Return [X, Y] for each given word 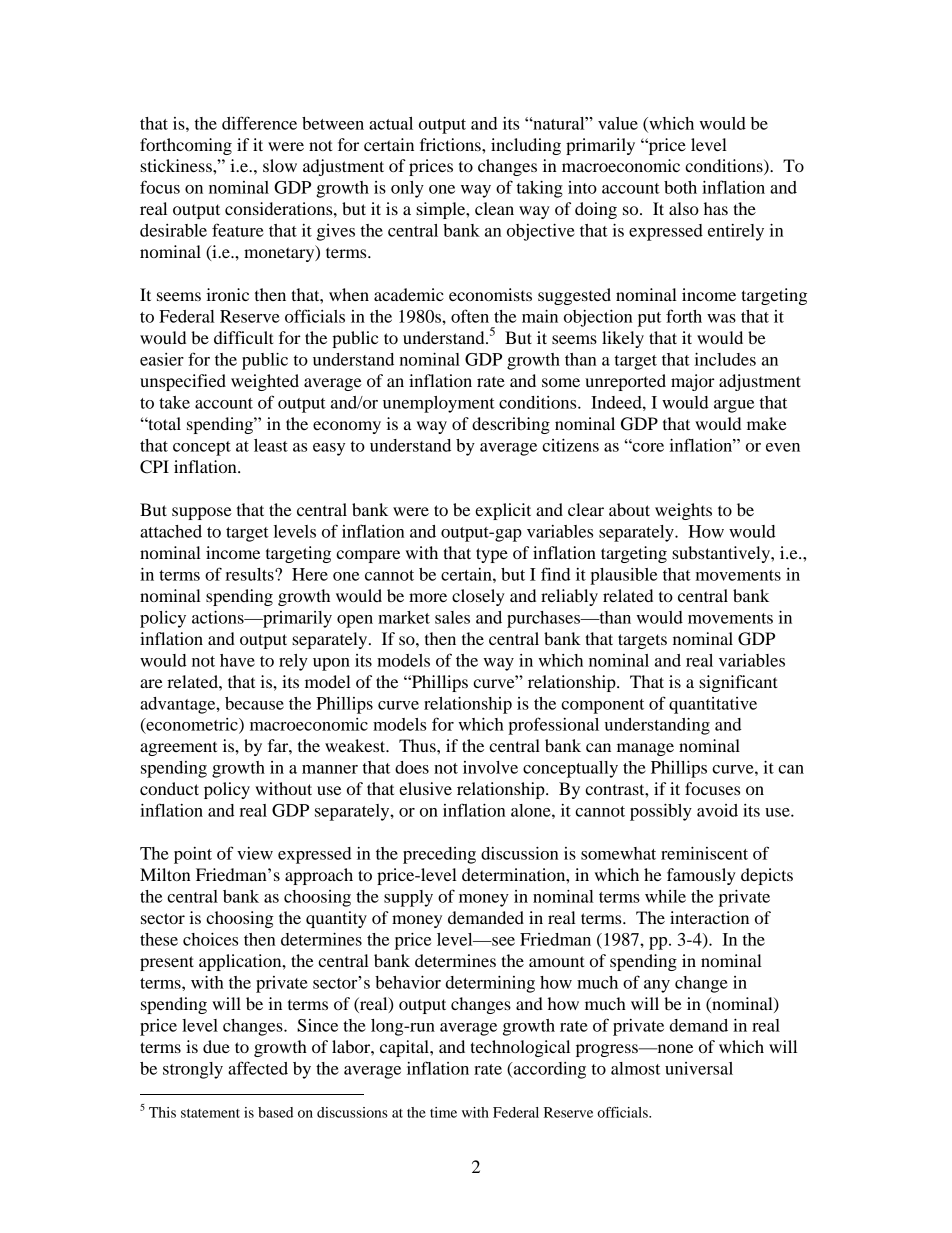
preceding [439, 855]
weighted [265, 382]
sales [452, 617]
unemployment [439, 404]
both [680, 187]
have [237, 660]
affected [258, 1068]
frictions [451, 144]
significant [738, 683]
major [693, 382]
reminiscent [704, 853]
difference [259, 123]
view [255, 853]
